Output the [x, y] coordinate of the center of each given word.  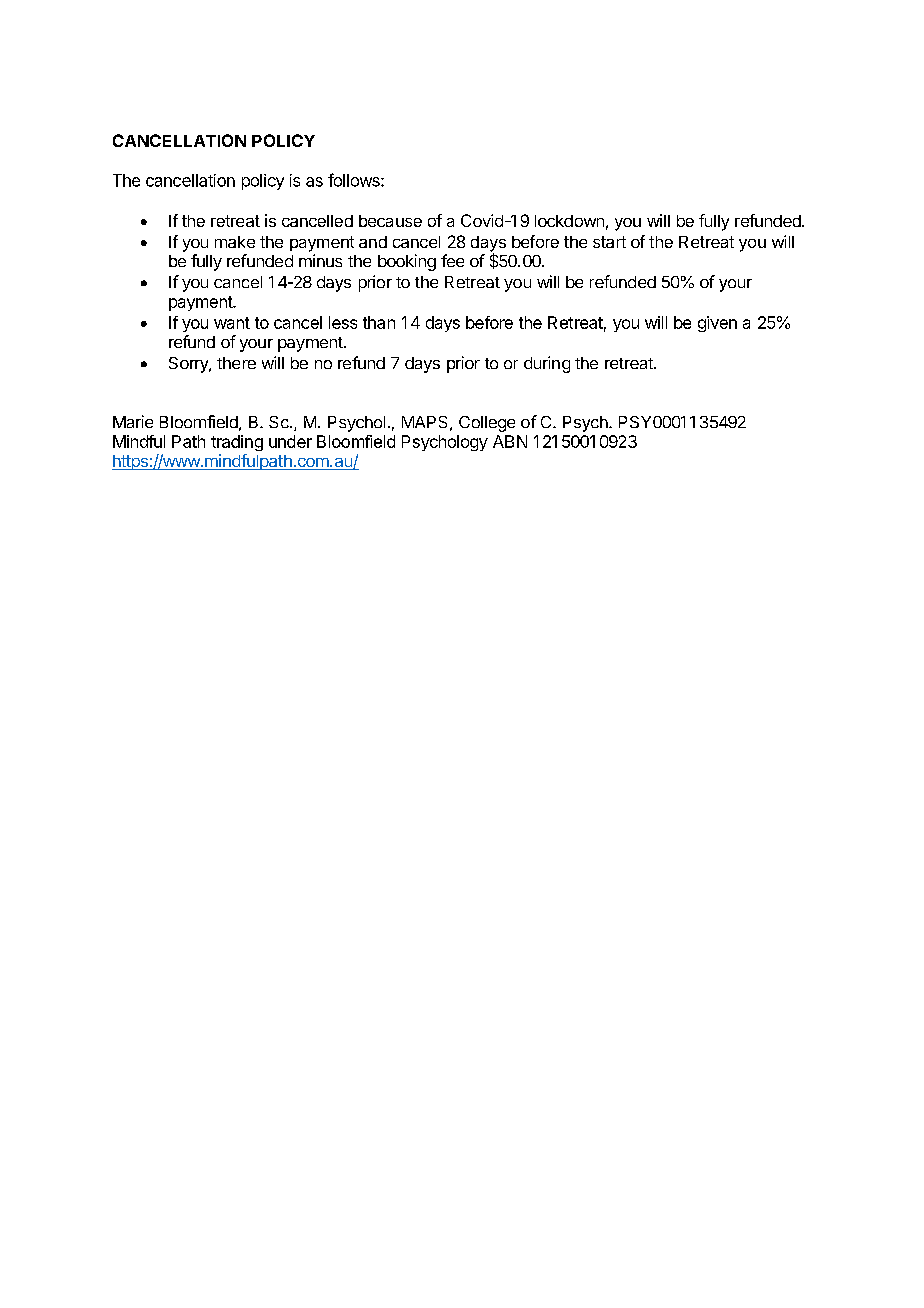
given [717, 324]
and [373, 242]
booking [407, 262]
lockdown [569, 221]
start [609, 242]
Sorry [189, 365]
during [547, 364]
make [235, 242]
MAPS [424, 422]
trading [237, 443]
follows [355, 180]
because [390, 221]
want [232, 323]
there [236, 363]
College [487, 424]
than [379, 322]
